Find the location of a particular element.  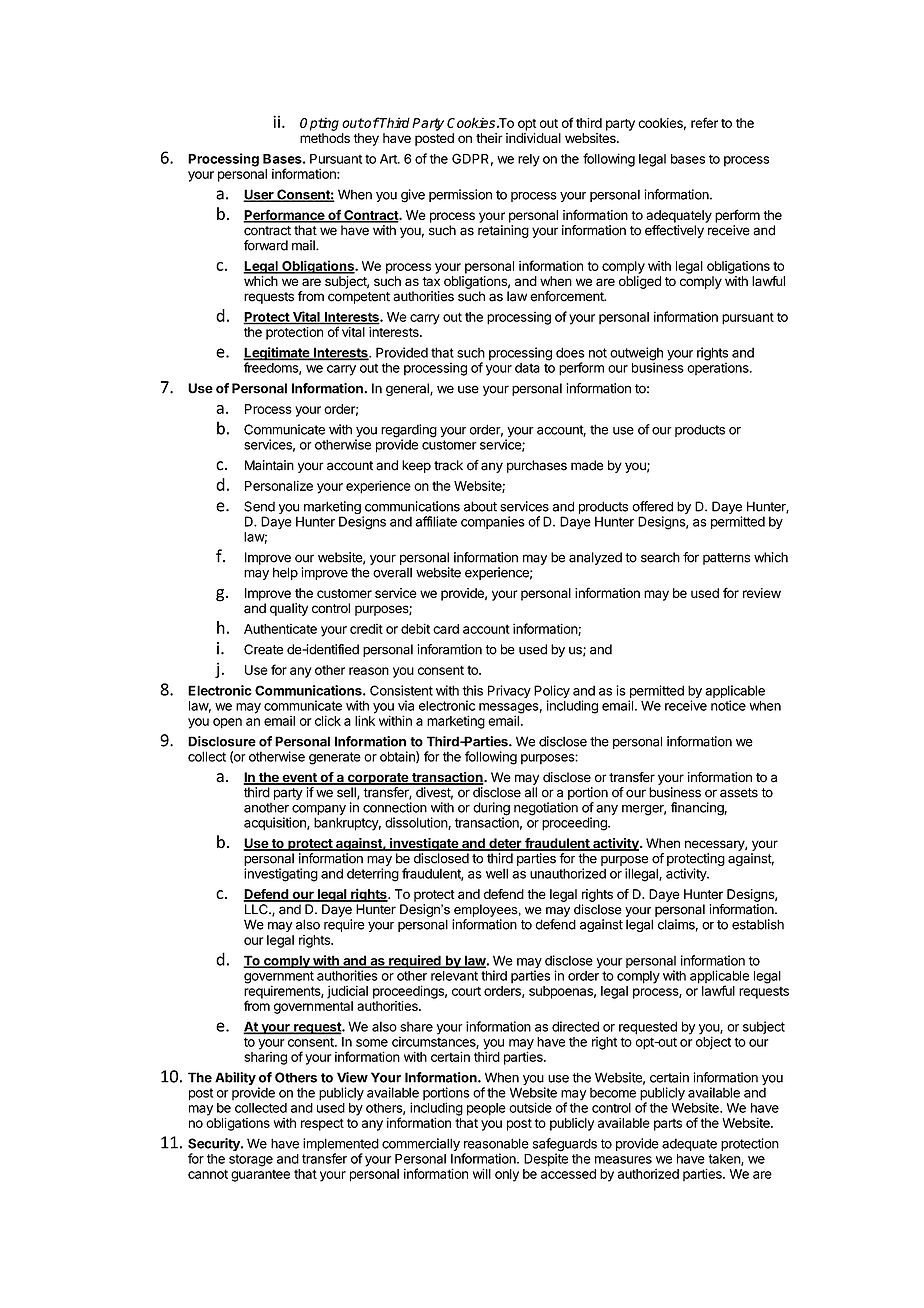

data is located at coordinates (527, 368).
